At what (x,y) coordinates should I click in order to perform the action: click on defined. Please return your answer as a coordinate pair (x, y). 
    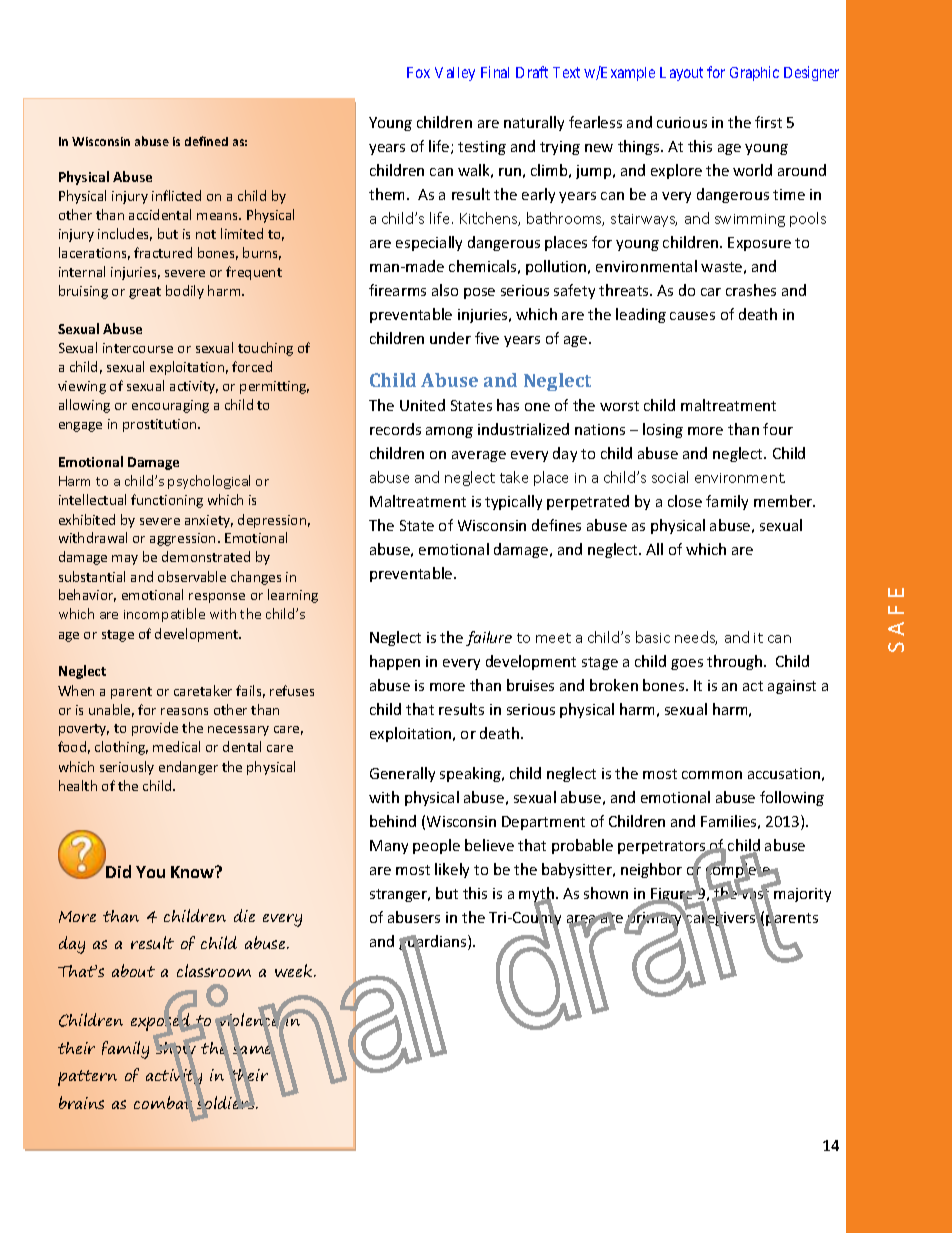
    Looking at the image, I should click on (206, 141).
